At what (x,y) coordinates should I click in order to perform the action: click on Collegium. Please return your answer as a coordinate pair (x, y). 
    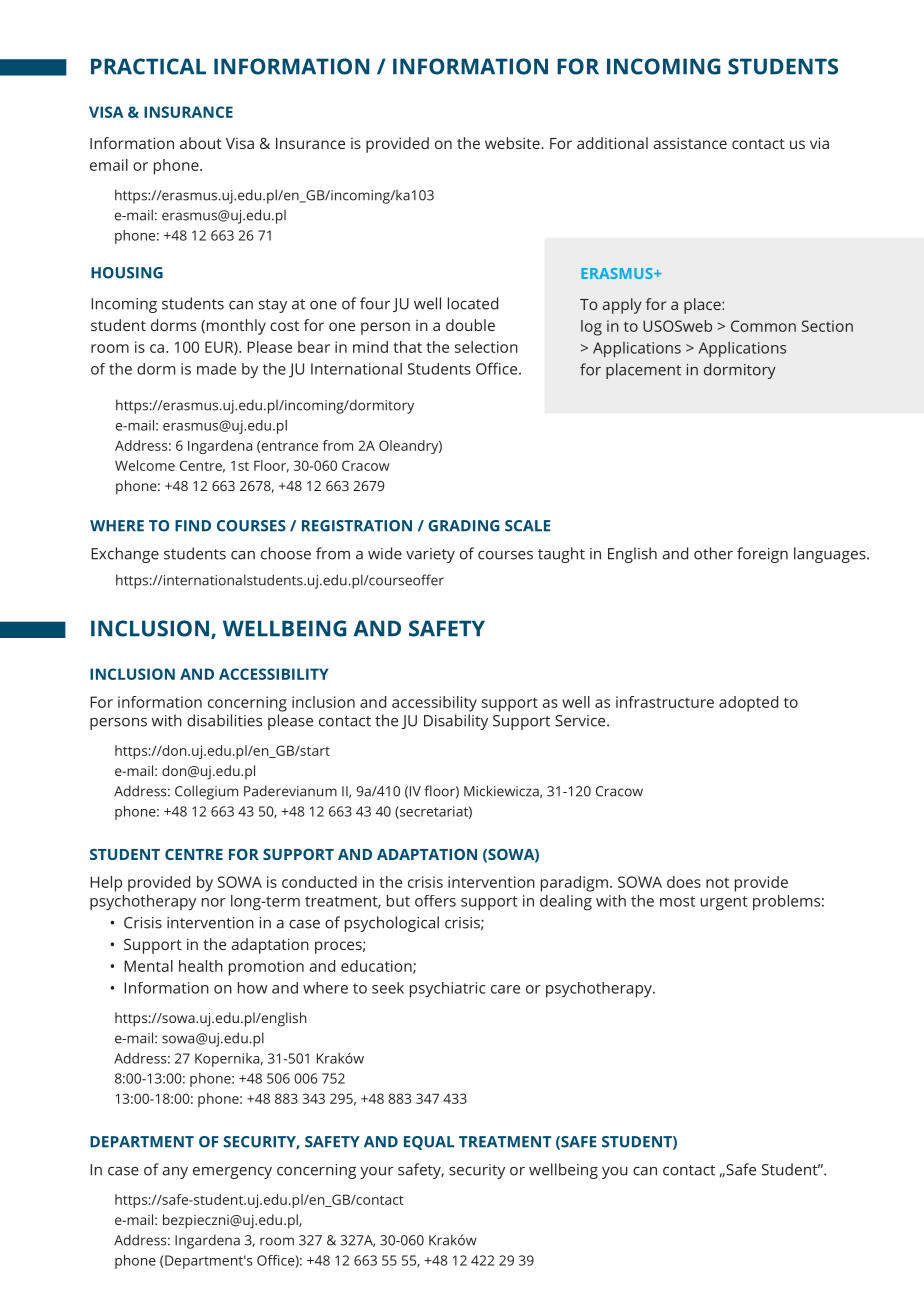
    Looking at the image, I should click on (206, 792).
